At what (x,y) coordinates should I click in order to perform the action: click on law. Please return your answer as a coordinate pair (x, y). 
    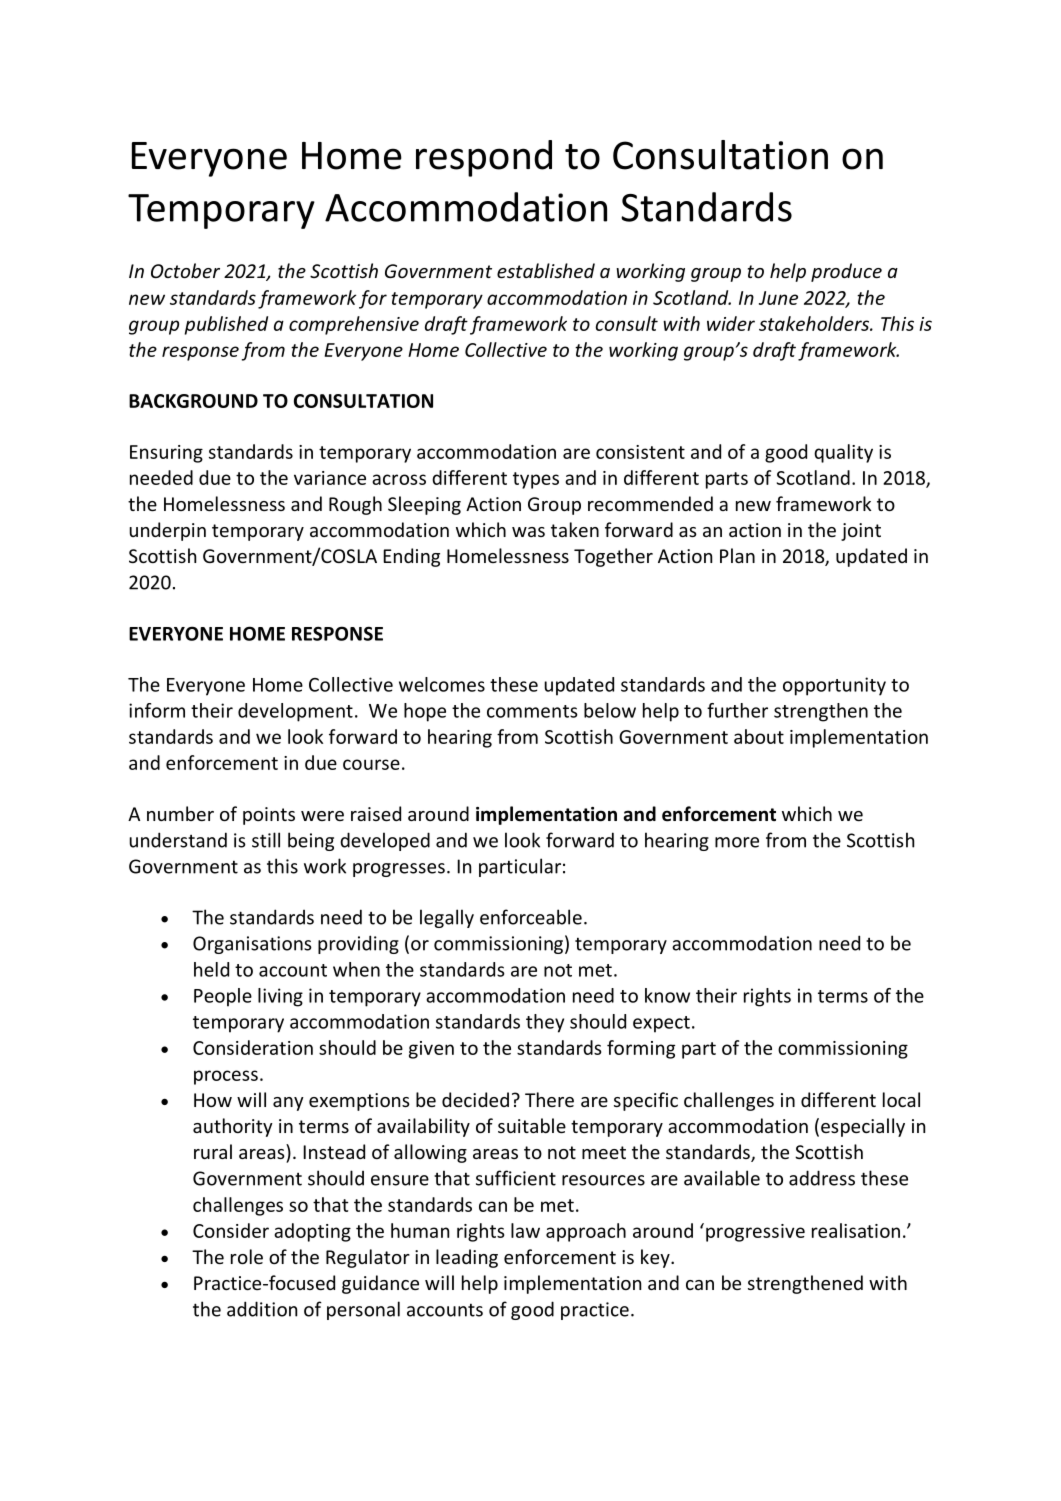
    Looking at the image, I should click on (525, 1230).
